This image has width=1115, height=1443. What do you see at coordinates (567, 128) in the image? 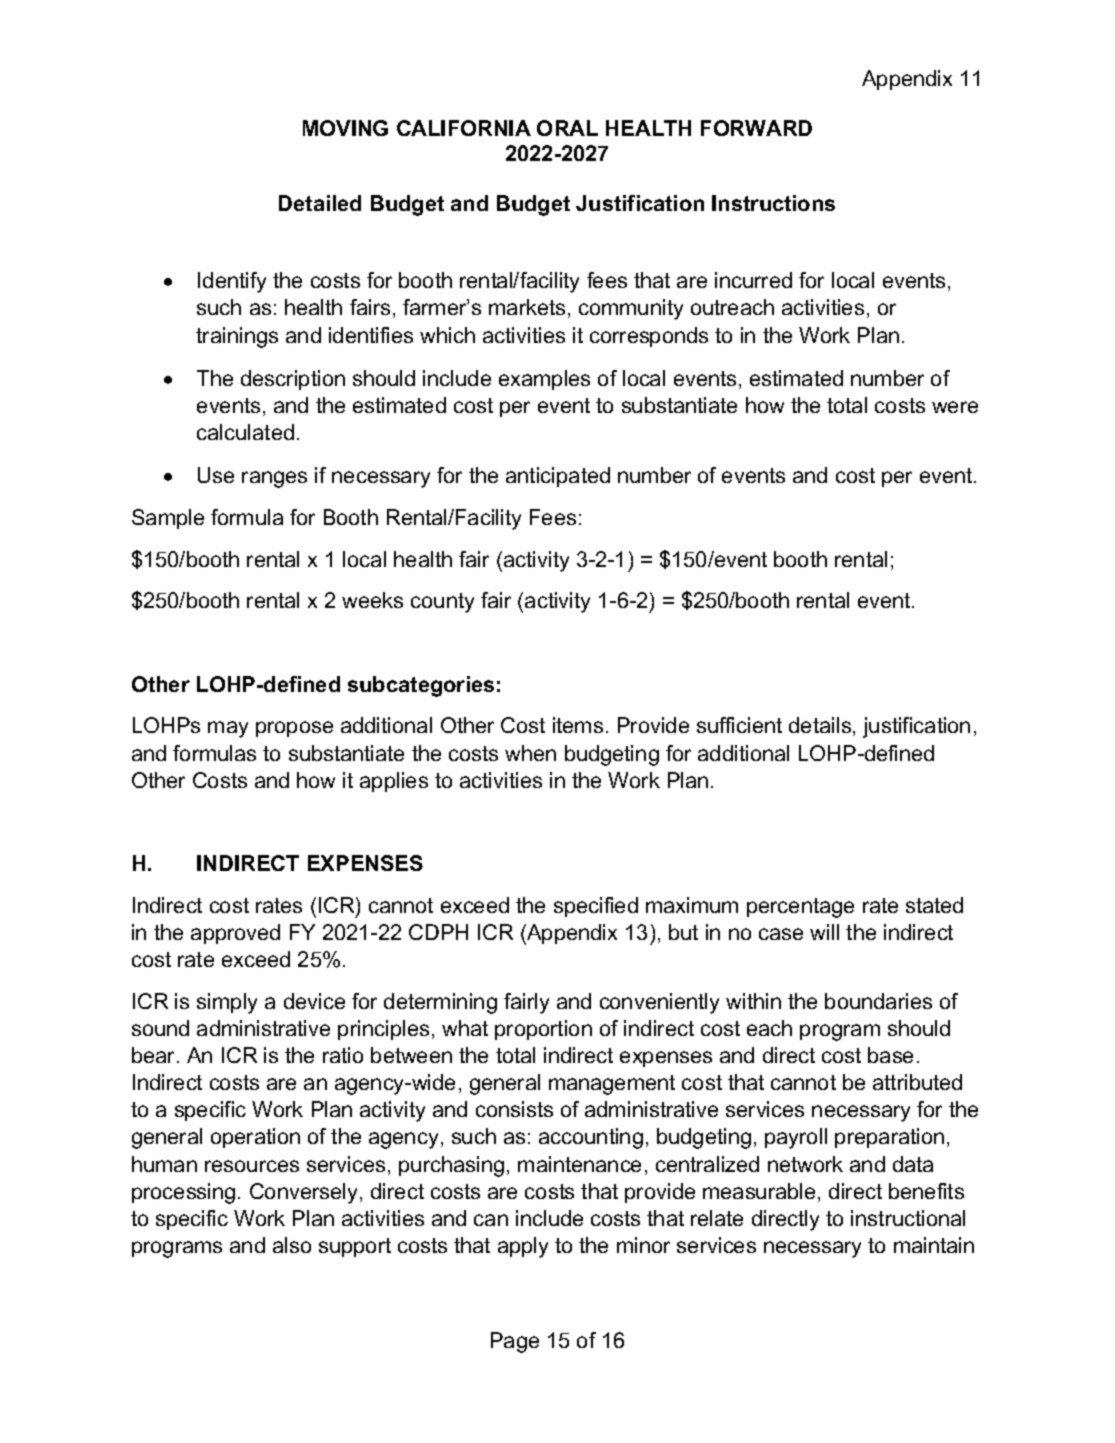
I see `ORAL` at bounding box center [567, 128].
